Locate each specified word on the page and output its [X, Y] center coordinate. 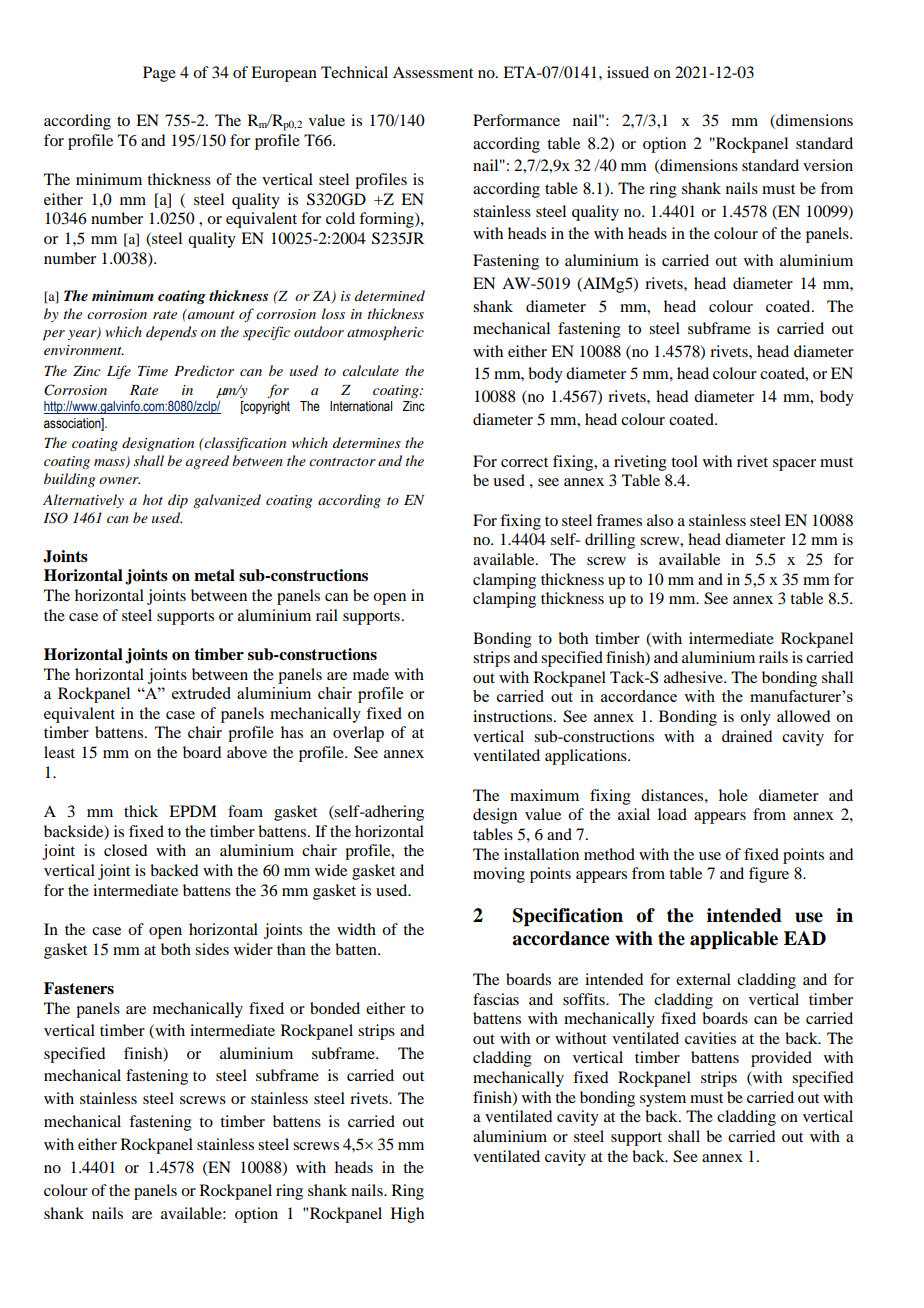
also [660, 520]
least [59, 752]
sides [212, 949]
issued [628, 72]
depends [171, 333]
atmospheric [385, 333]
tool [684, 461]
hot [153, 499]
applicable [734, 940]
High [407, 1215]
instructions [514, 716]
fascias [496, 999]
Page [159, 74]
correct [524, 462]
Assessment [433, 72]
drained [747, 736]
